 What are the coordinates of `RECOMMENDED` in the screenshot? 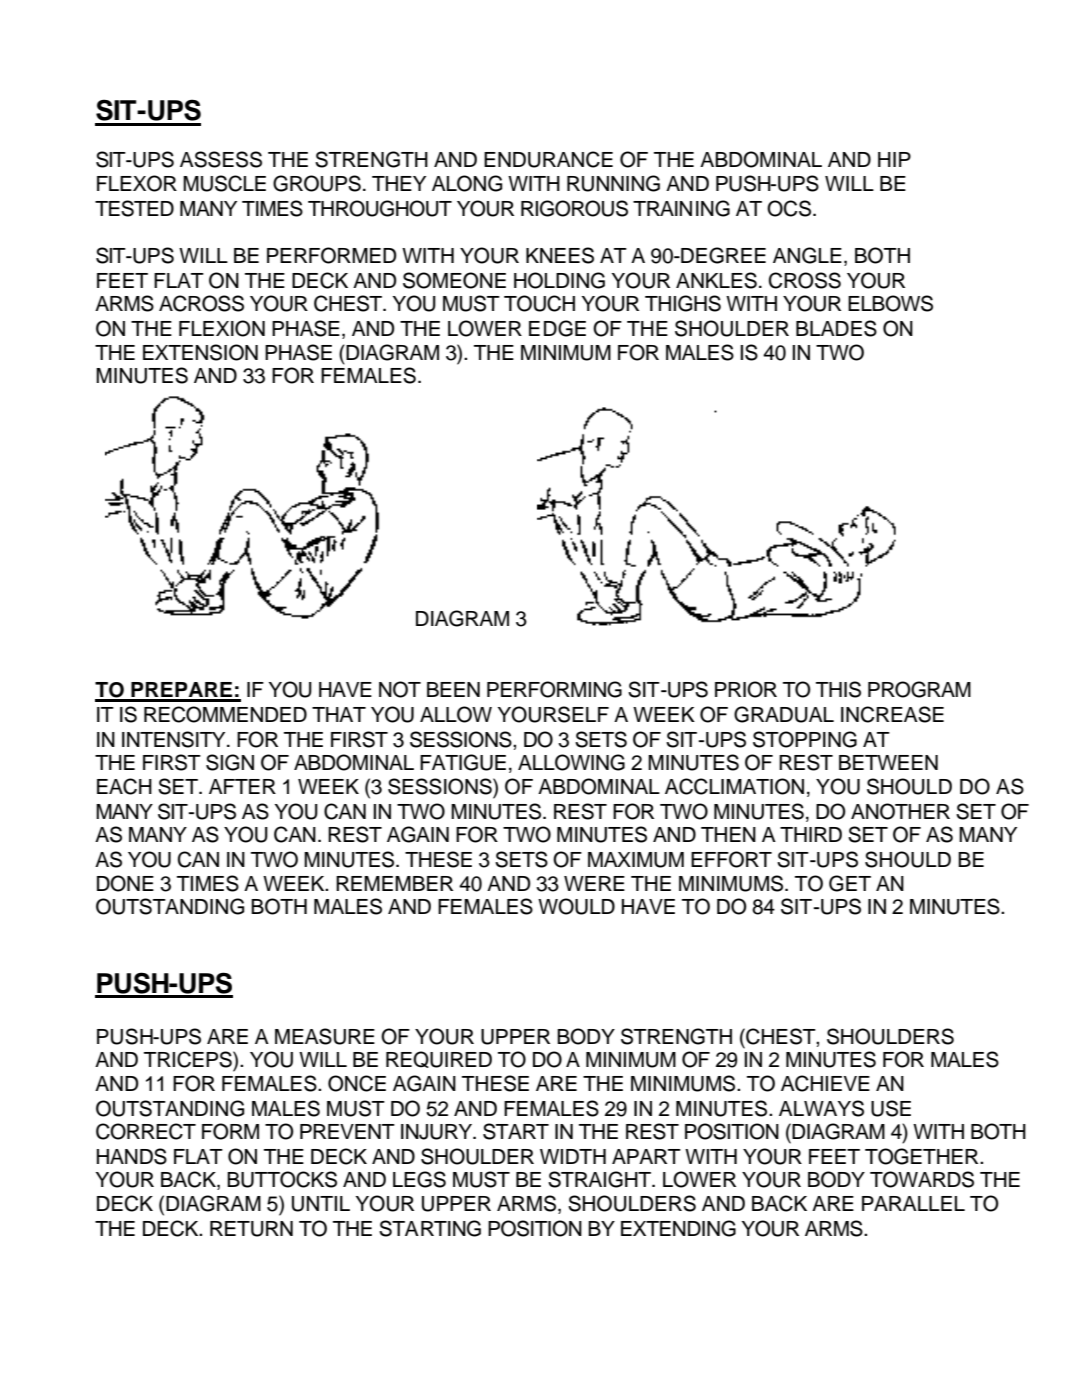 It's located at (225, 714).
